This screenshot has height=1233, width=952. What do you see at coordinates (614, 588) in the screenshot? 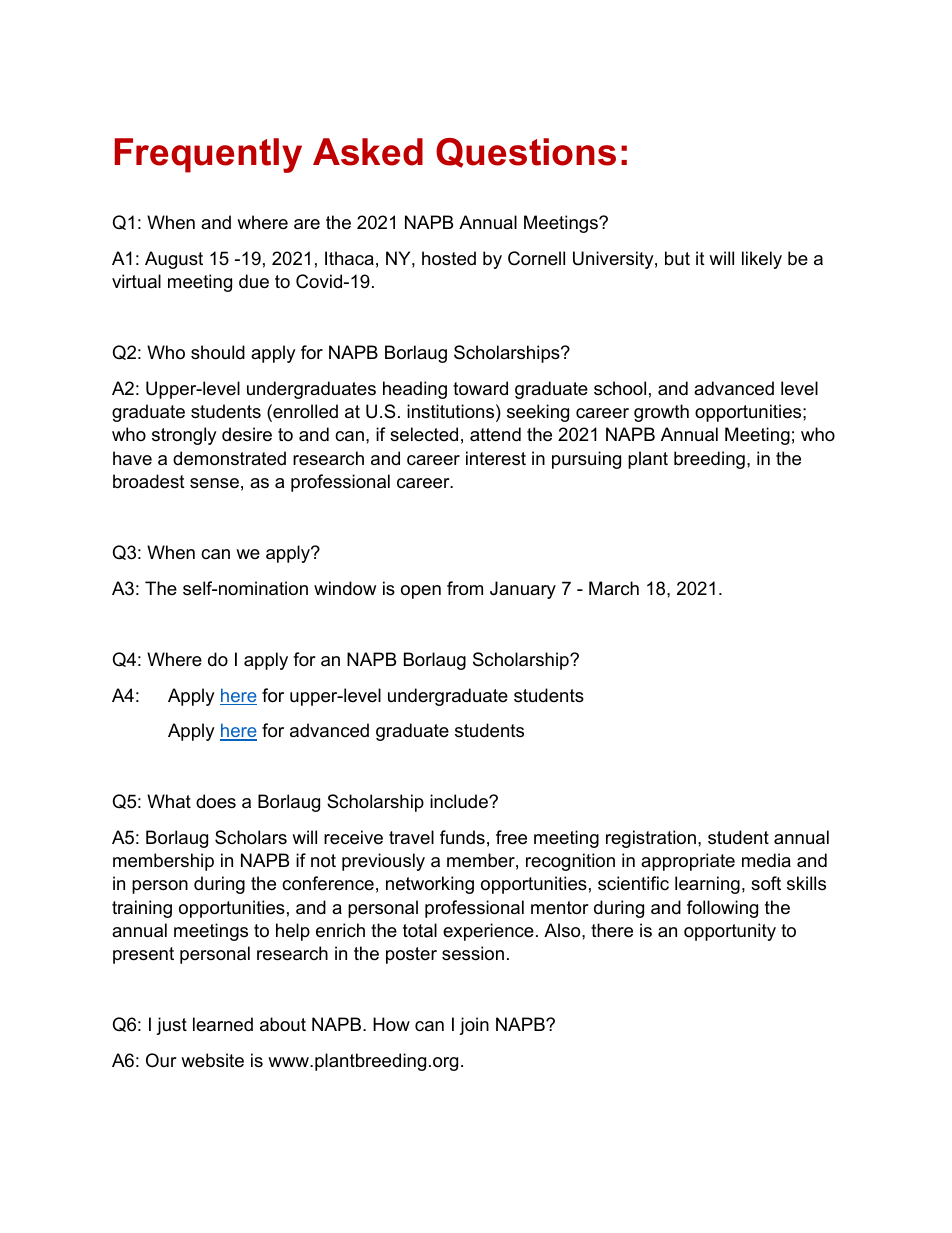
I see `March` at bounding box center [614, 588].
